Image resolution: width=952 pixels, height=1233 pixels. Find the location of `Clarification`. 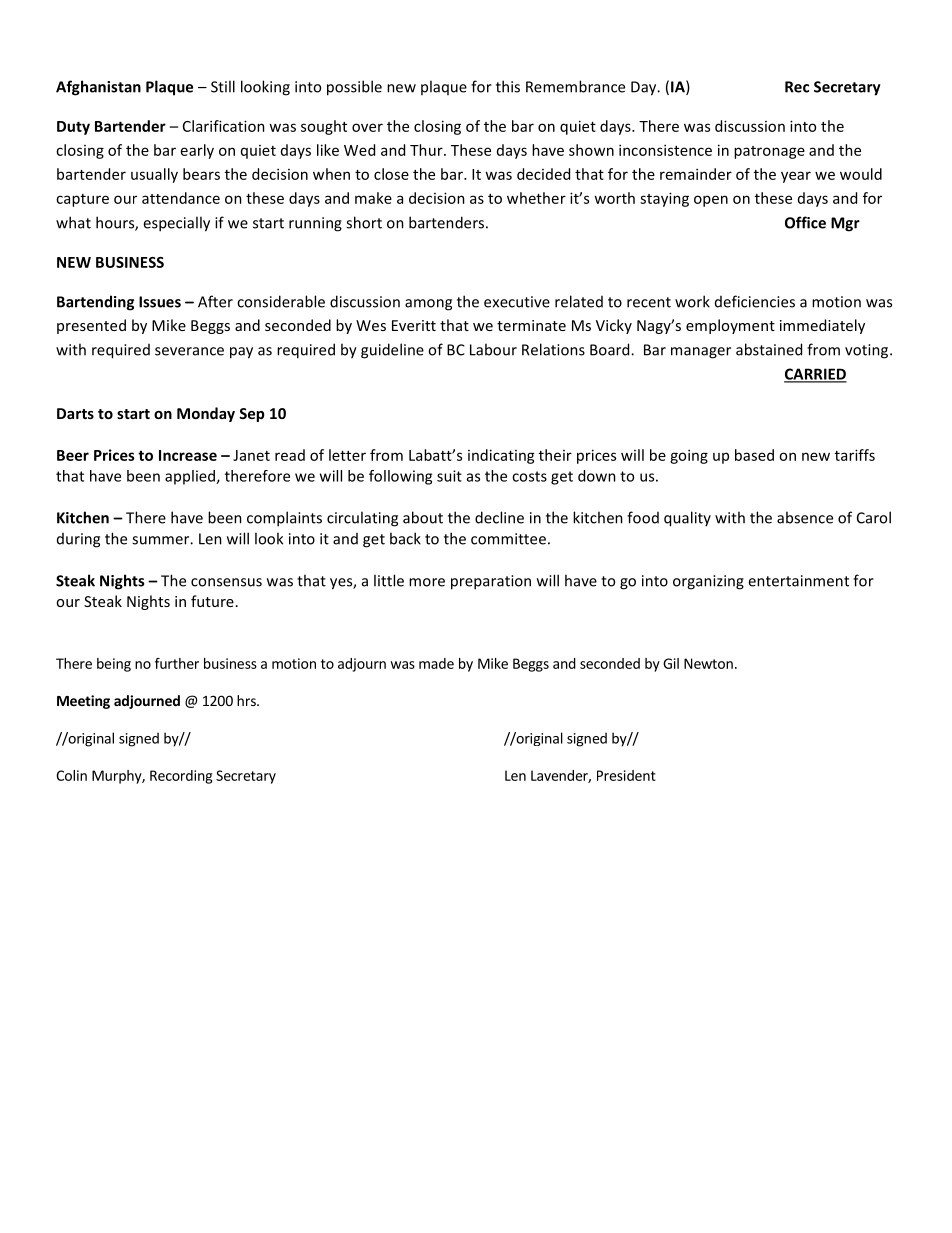

Clarification is located at coordinates (224, 126).
